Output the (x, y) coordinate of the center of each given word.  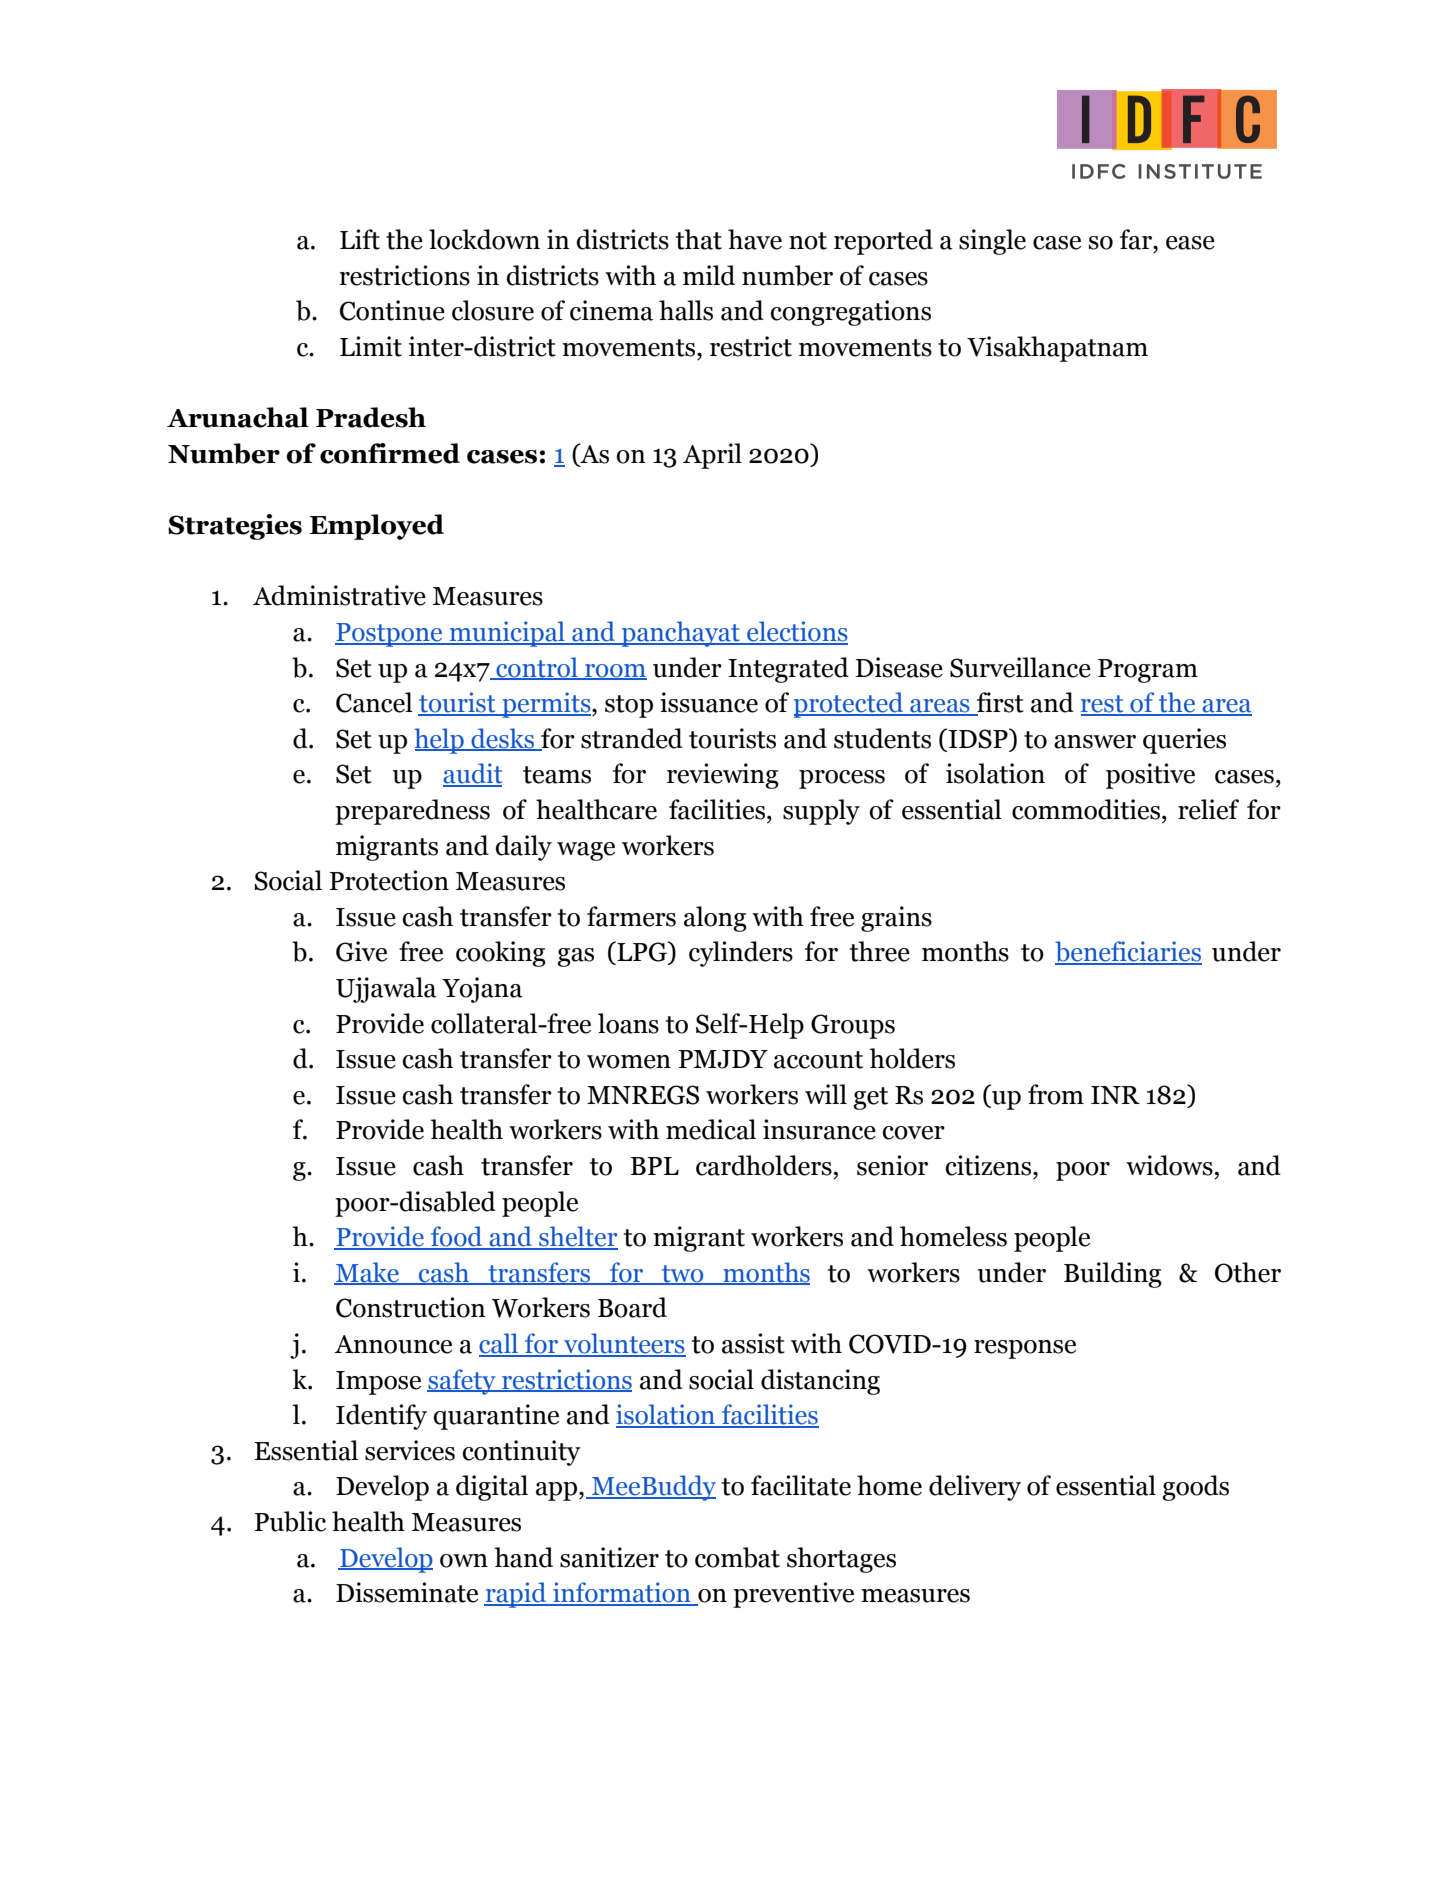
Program (1148, 671)
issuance (709, 702)
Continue (392, 310)
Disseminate (407, 1592)
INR (1115, 1095)
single (992, 242)
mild (709, 275)
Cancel (374, 702)
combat (737, 1557)
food (457, 1237)
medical (711, 1129)
